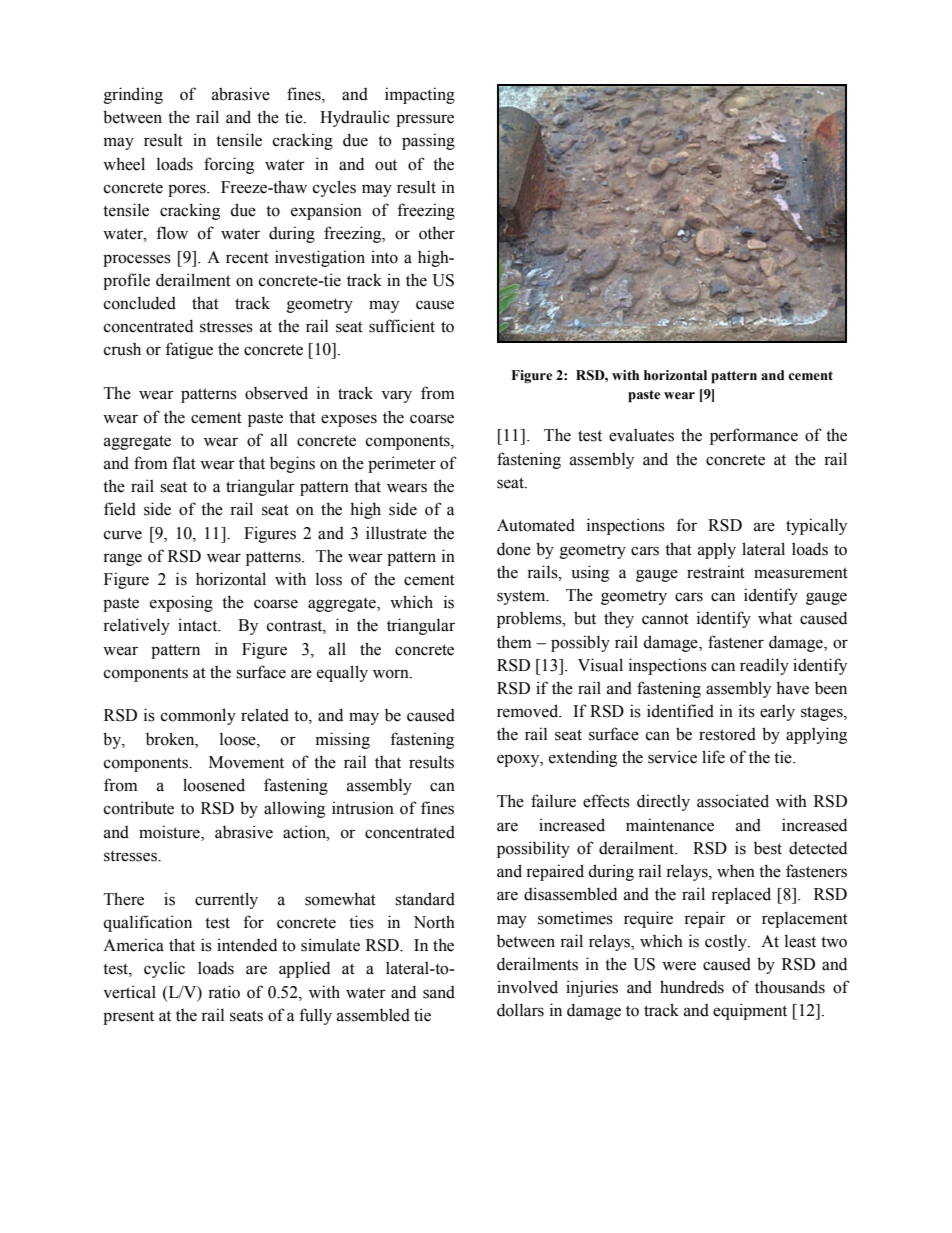 The width and height of the page is (952, 1233). I want to click on life, so click(713, 757).
